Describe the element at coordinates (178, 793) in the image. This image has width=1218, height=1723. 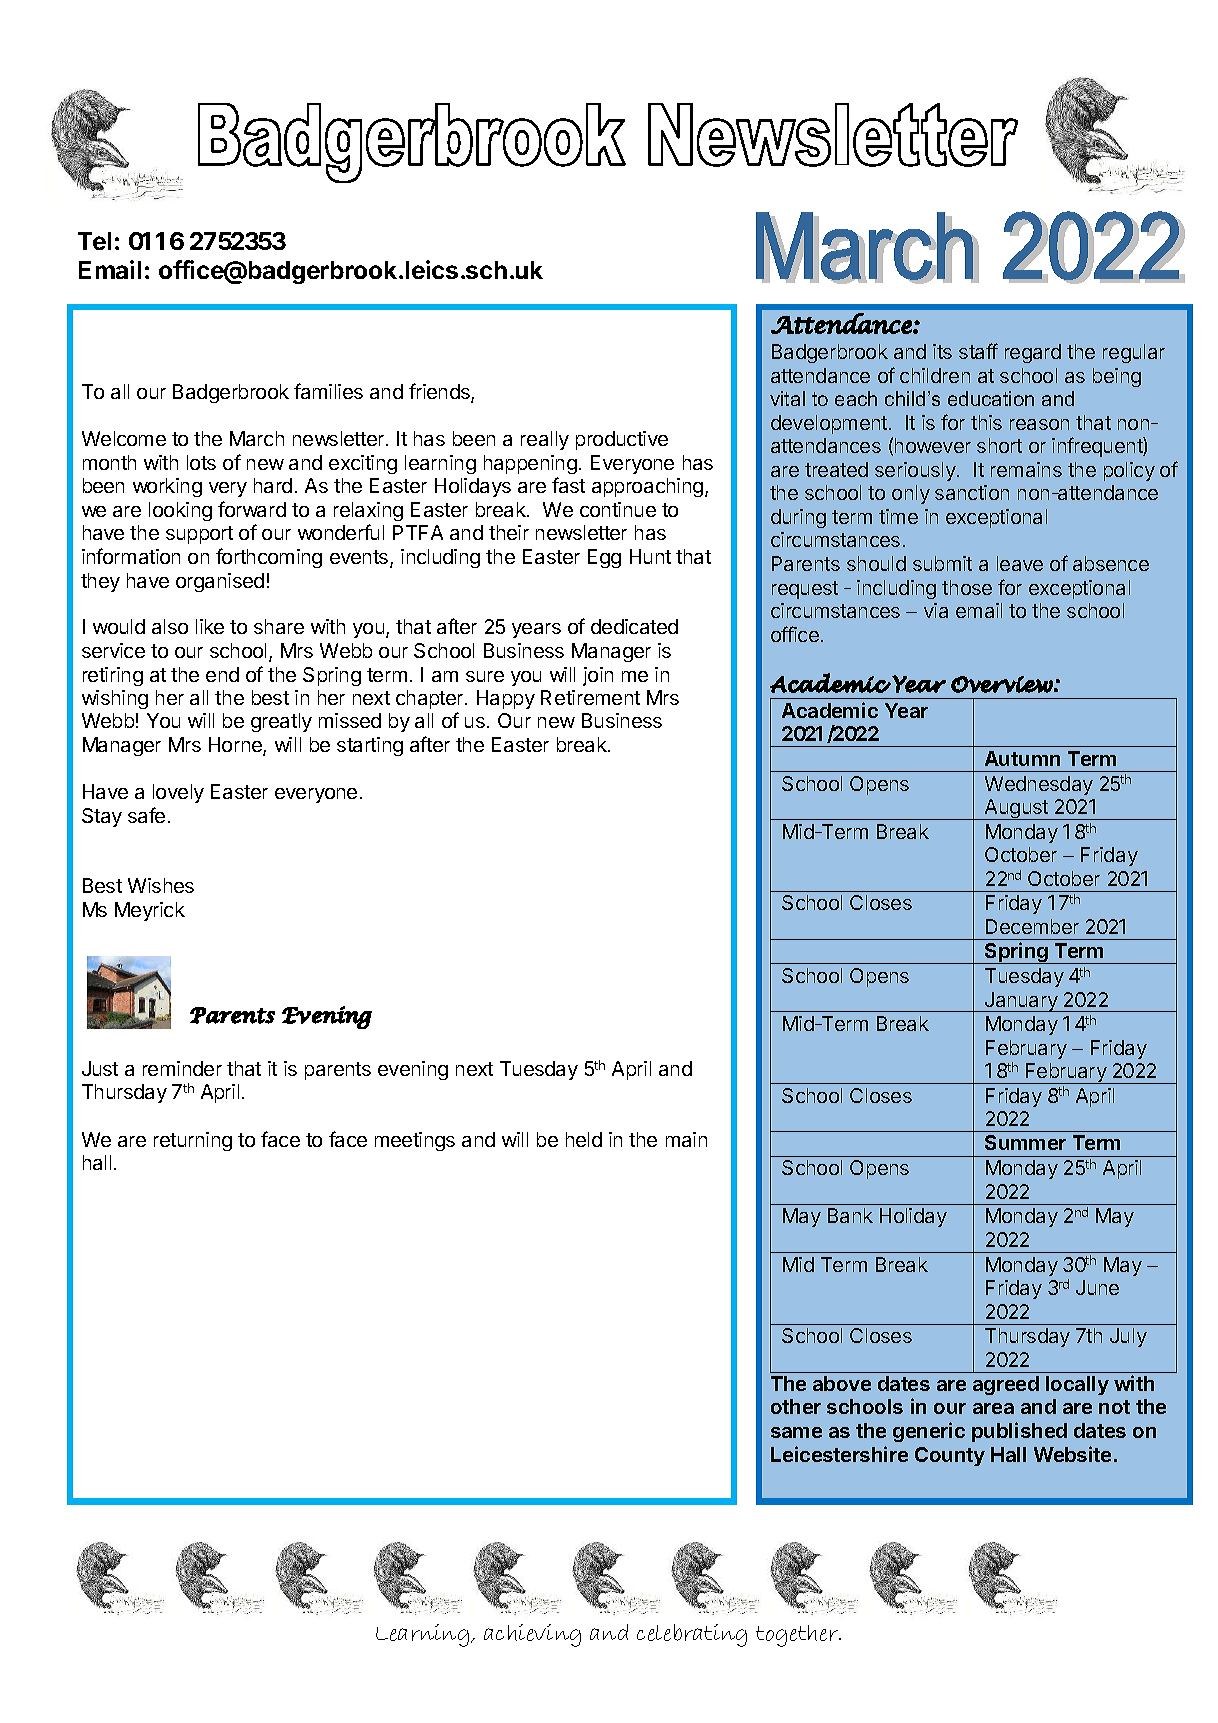
I see `lovely` at that location.
